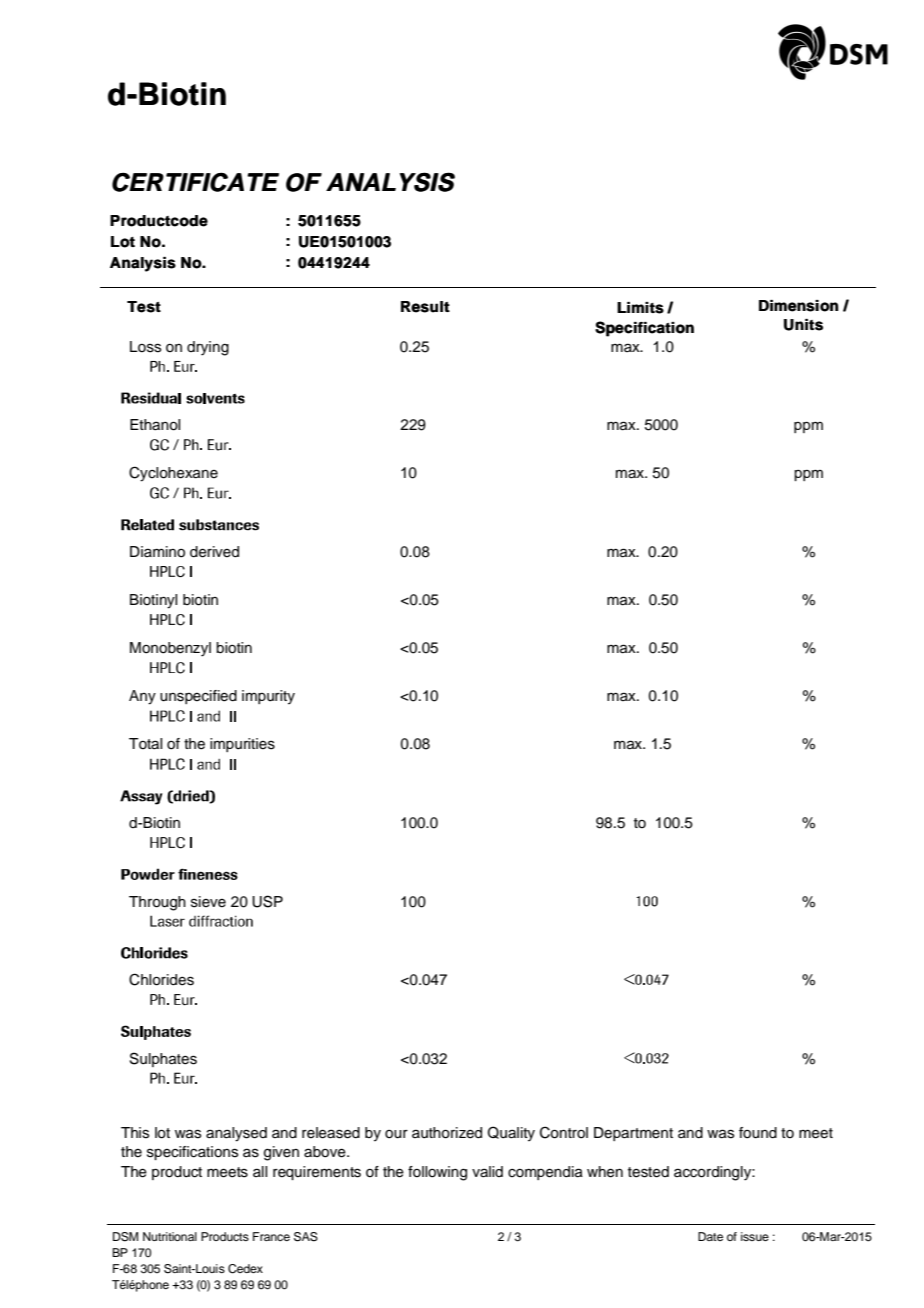  I want to click on found, so click(758, 1133).
